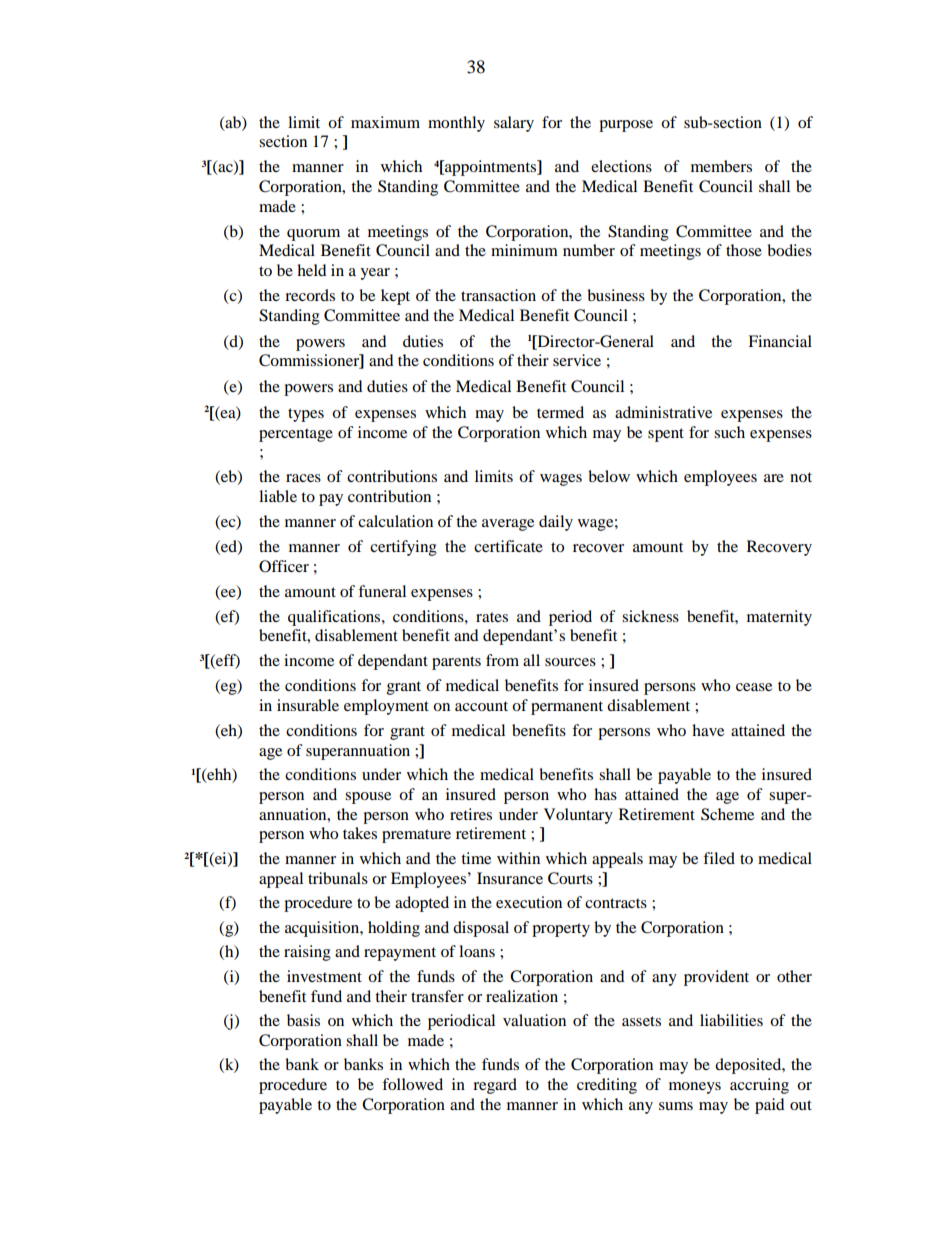 Image resolution: width=952 pixels, height=1233 pixels. I want to click on termed, so click(560, 412).
